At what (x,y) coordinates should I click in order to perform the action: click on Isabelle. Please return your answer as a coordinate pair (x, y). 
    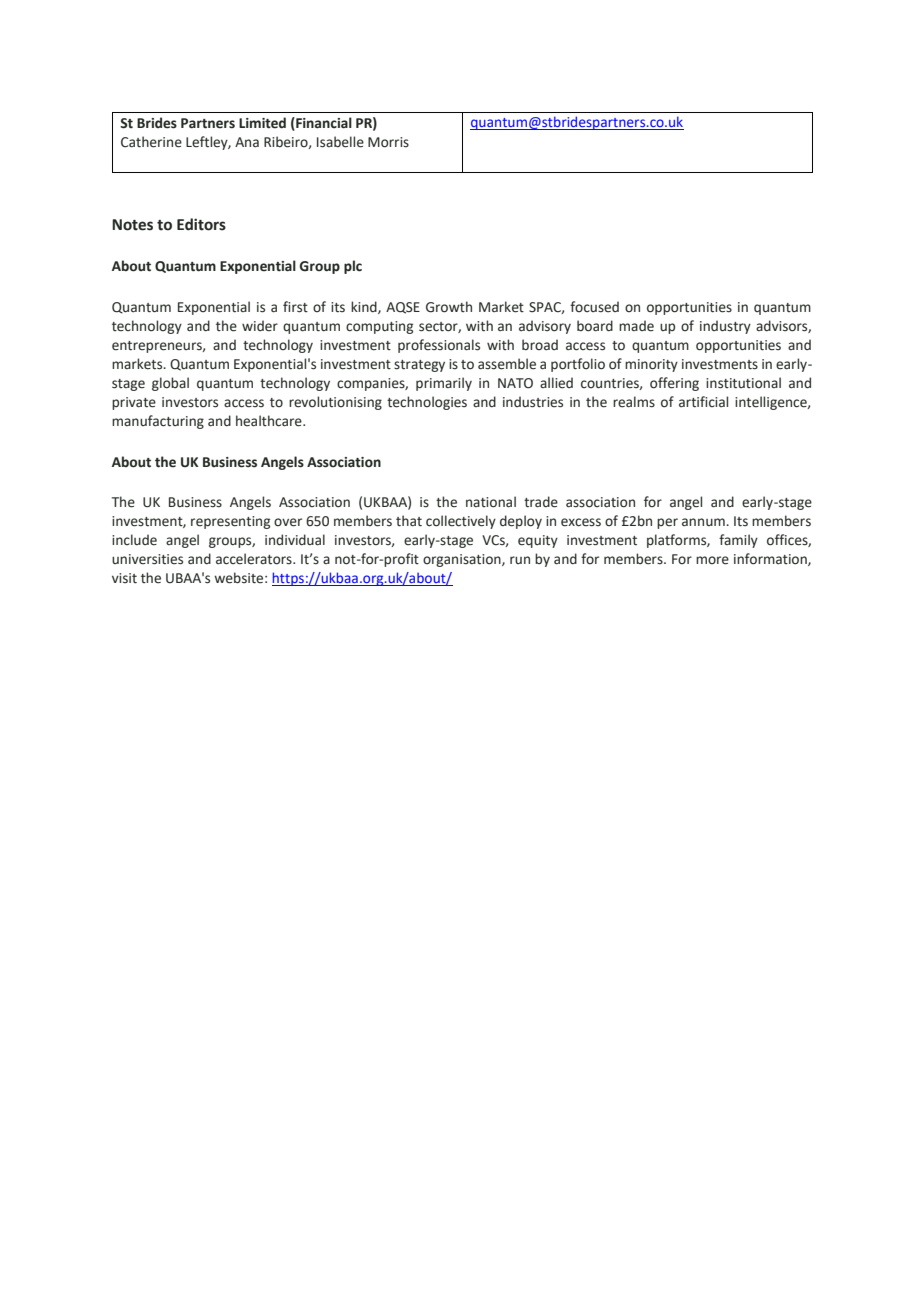
    Looking at the image, I should click on (340, 142).
